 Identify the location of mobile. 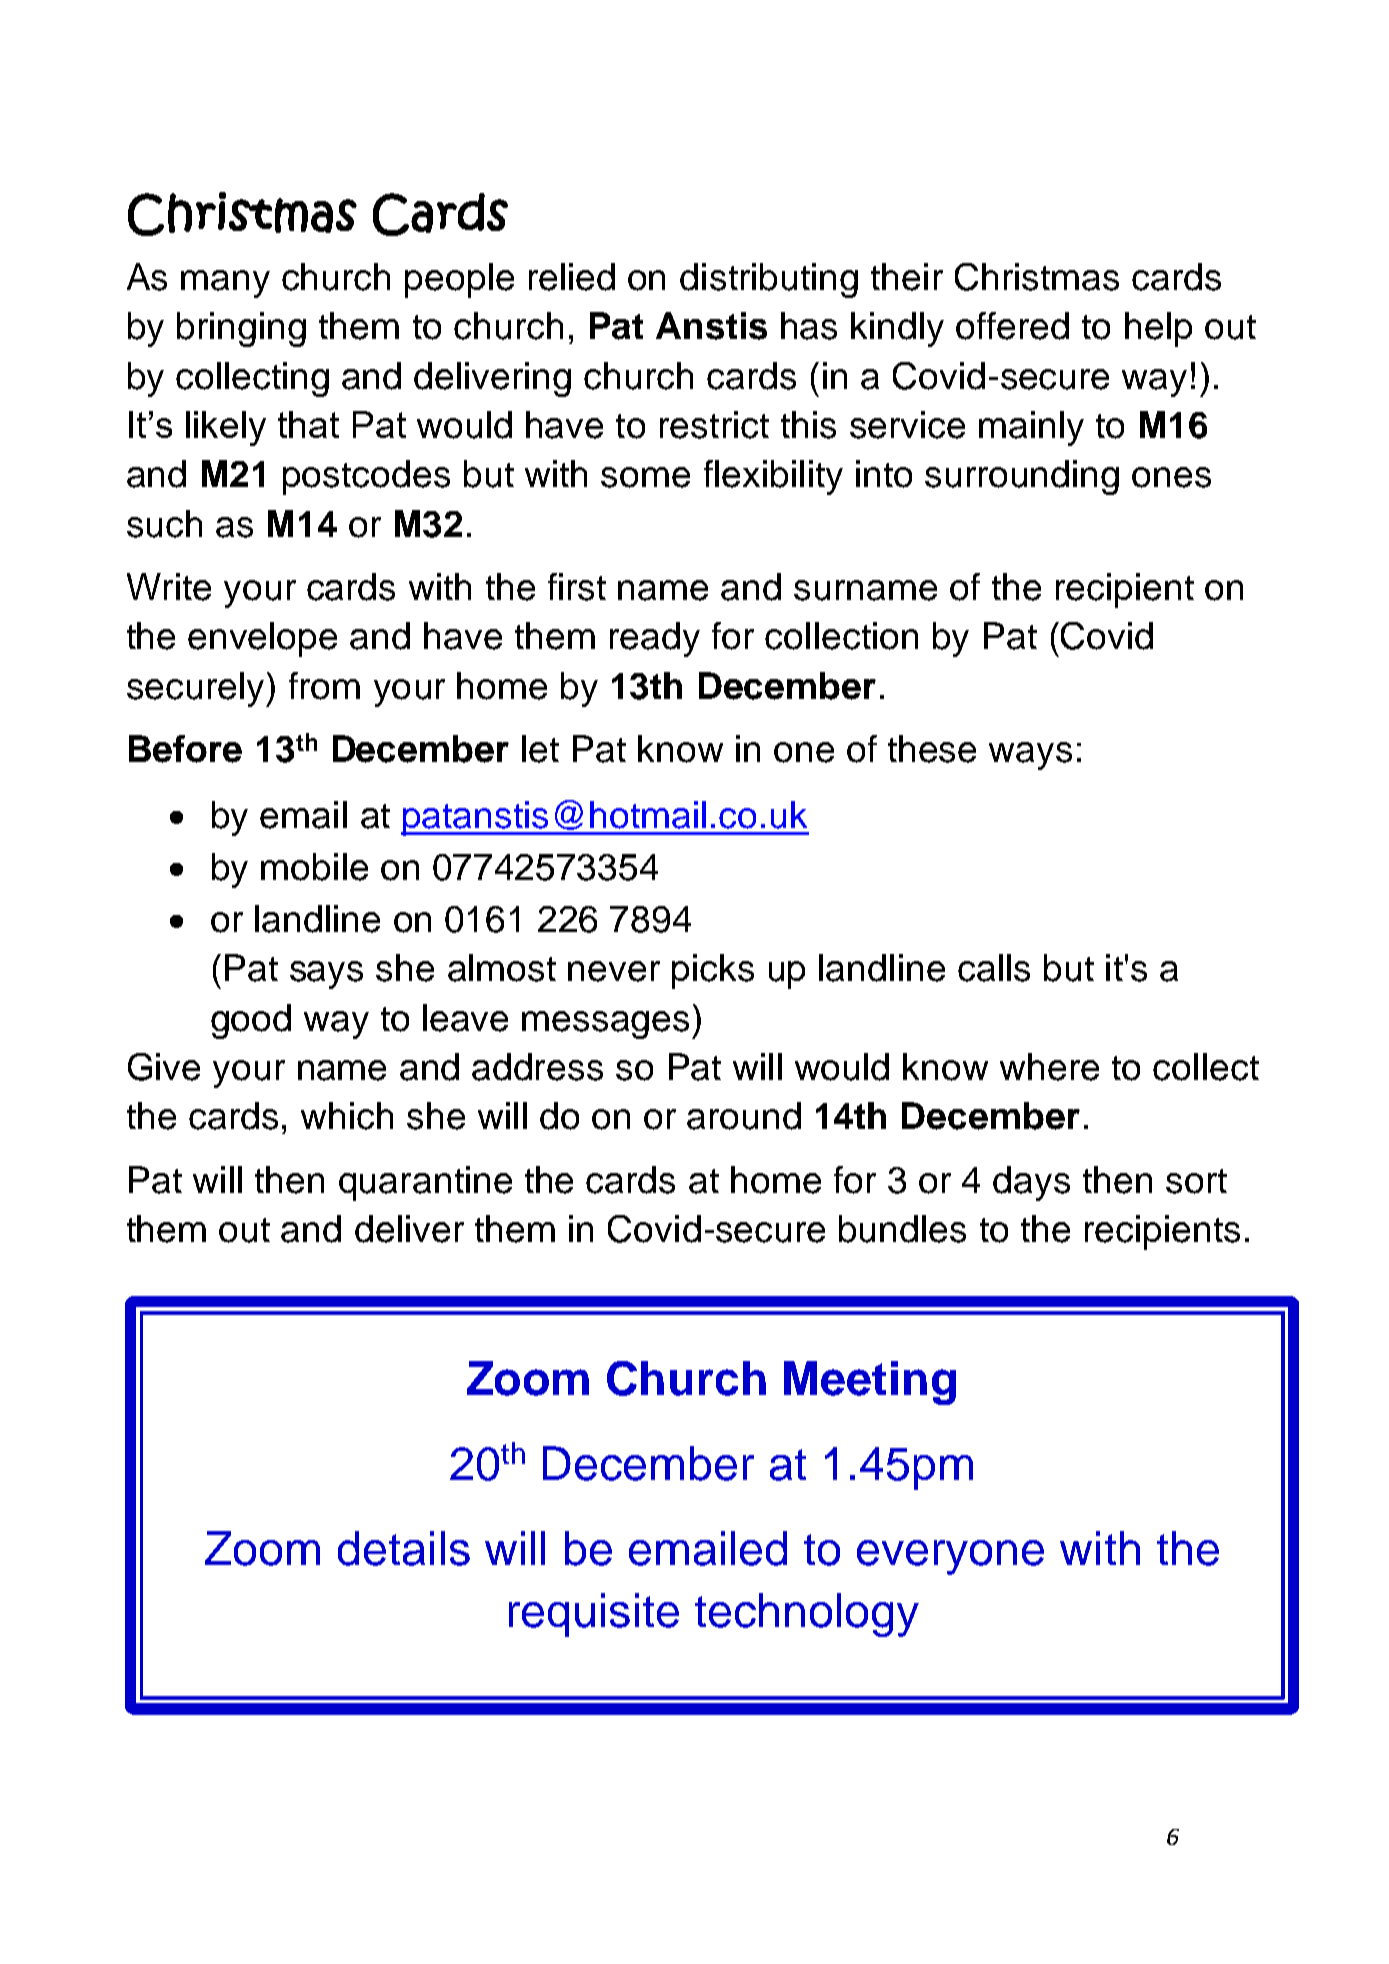
(314, 867).
